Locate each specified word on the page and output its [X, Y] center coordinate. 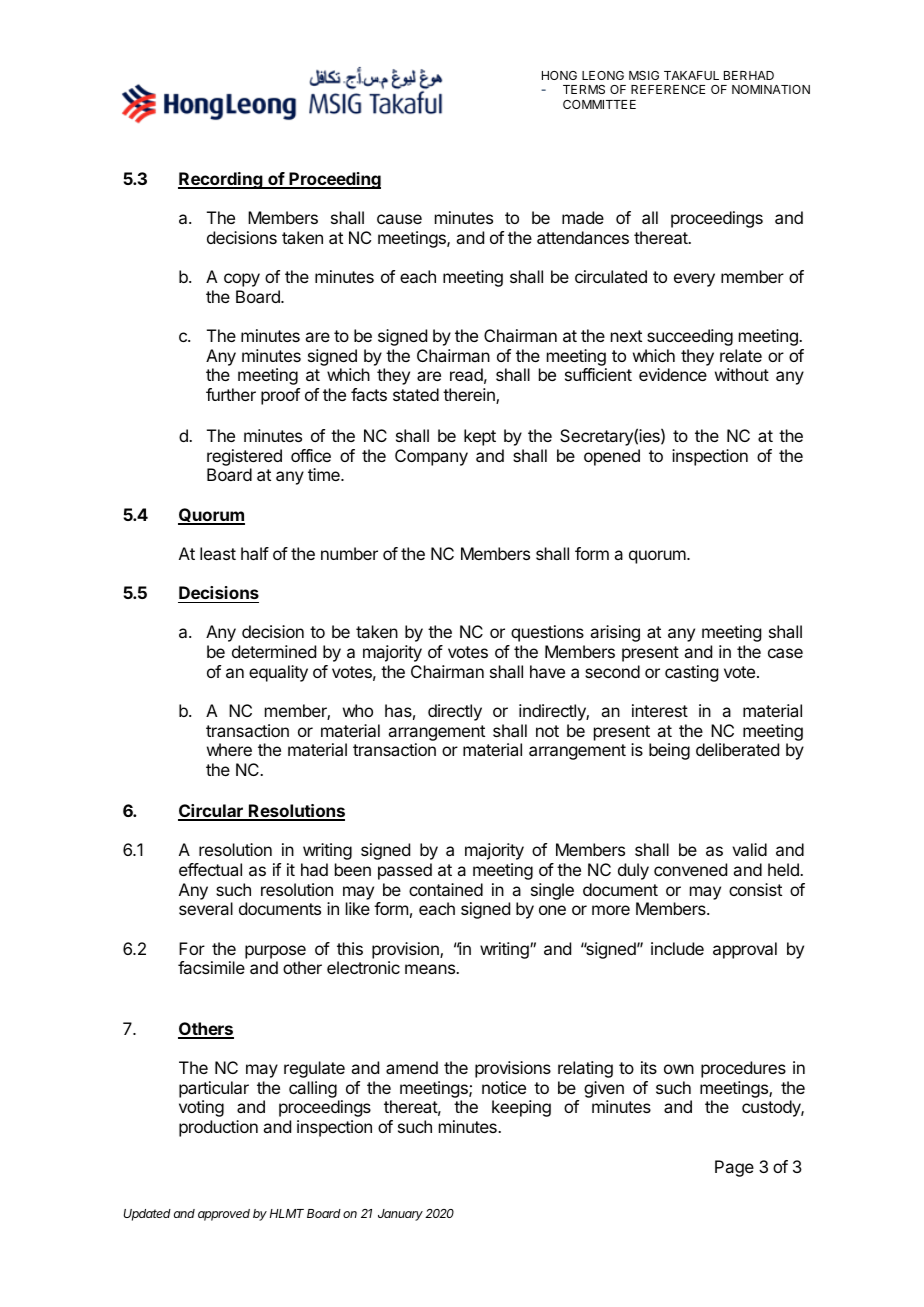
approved [224, 1215]
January [400, 1215]
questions [547, 633]
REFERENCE [668, 89]
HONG [559, 75]
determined [274, 651]
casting [691, 673]
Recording [221, 180]
